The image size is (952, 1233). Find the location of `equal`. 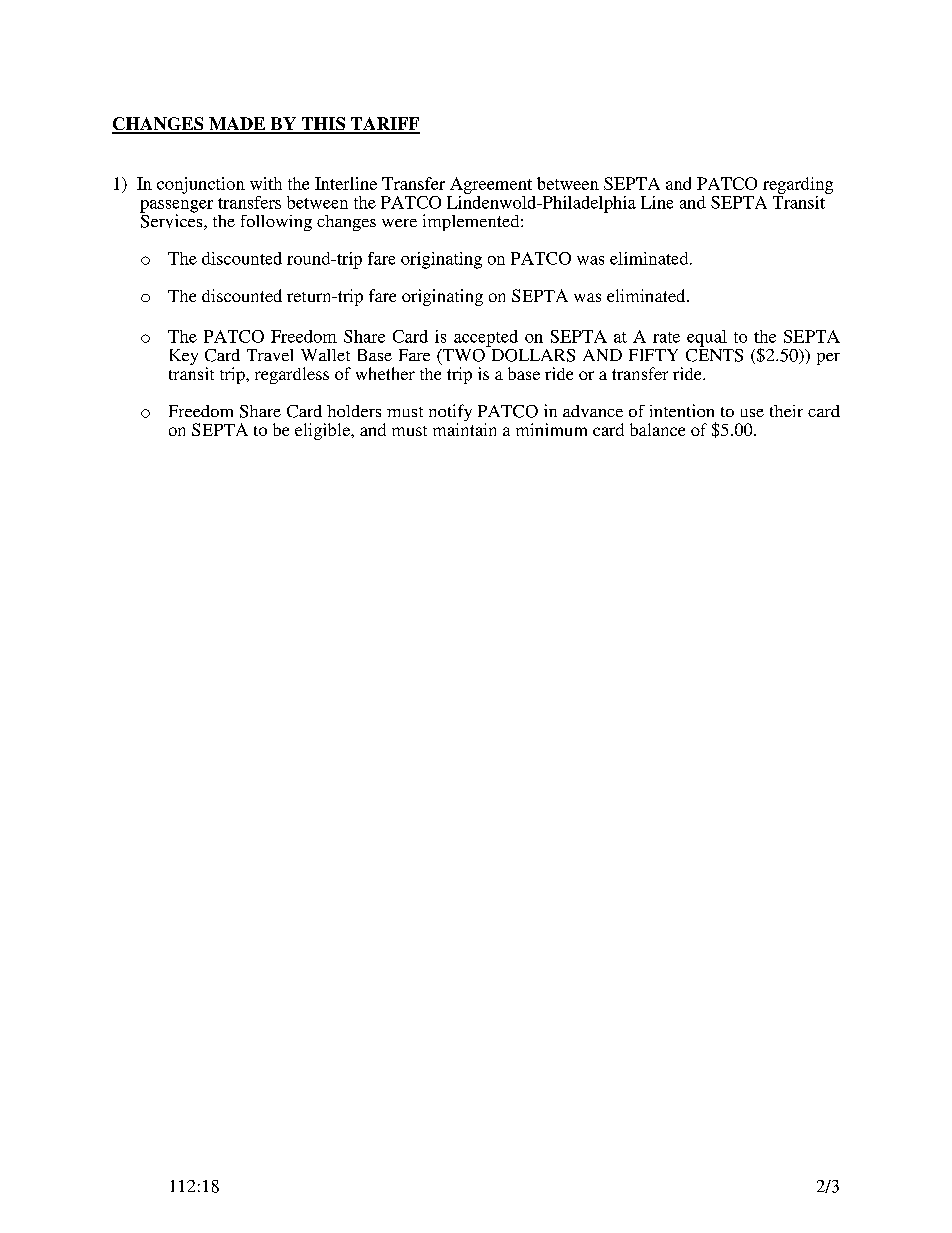

equal is located at coordinates (707, 338).
